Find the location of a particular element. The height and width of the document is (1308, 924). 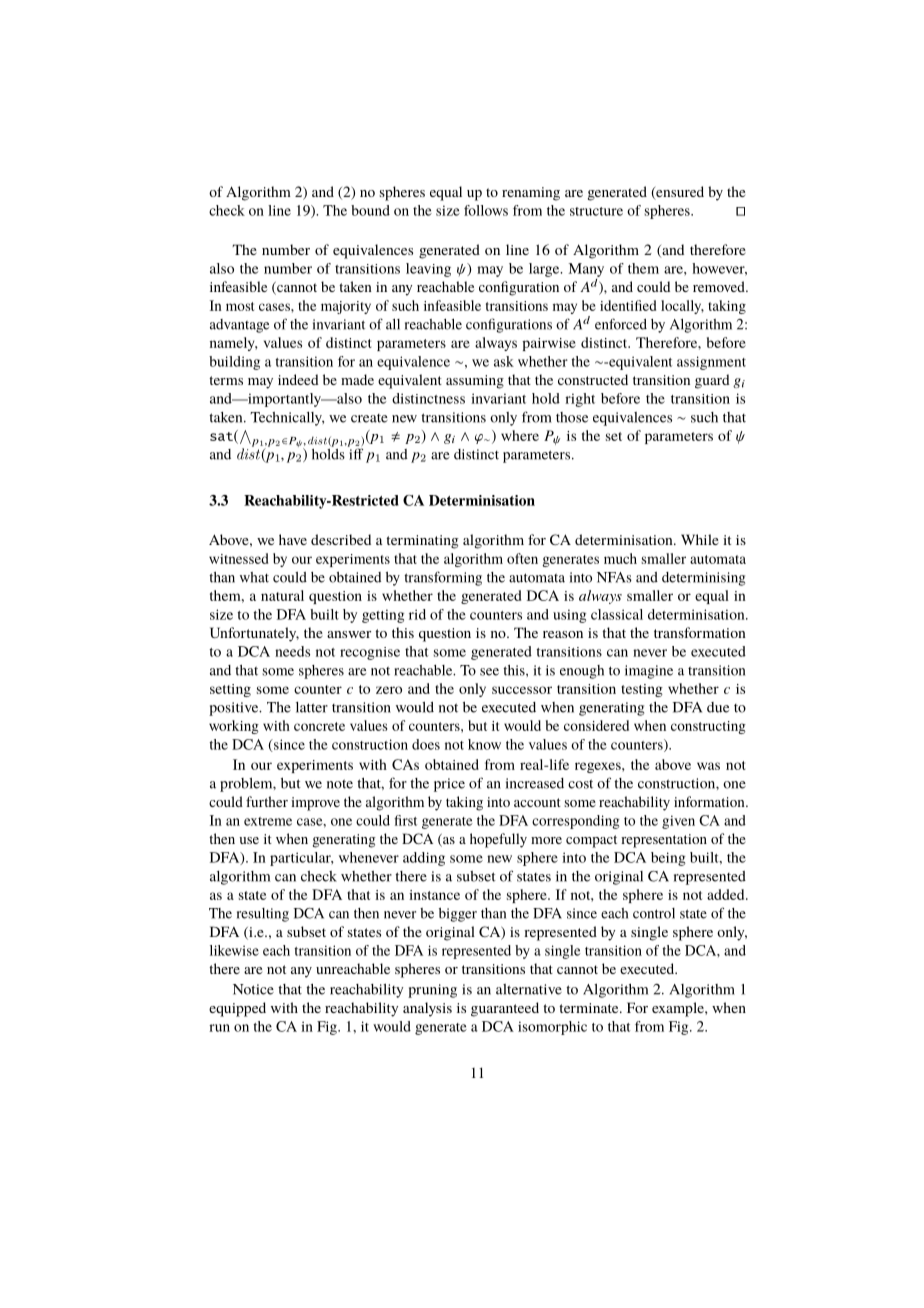

ensured is located at coordinates (679, 193).
